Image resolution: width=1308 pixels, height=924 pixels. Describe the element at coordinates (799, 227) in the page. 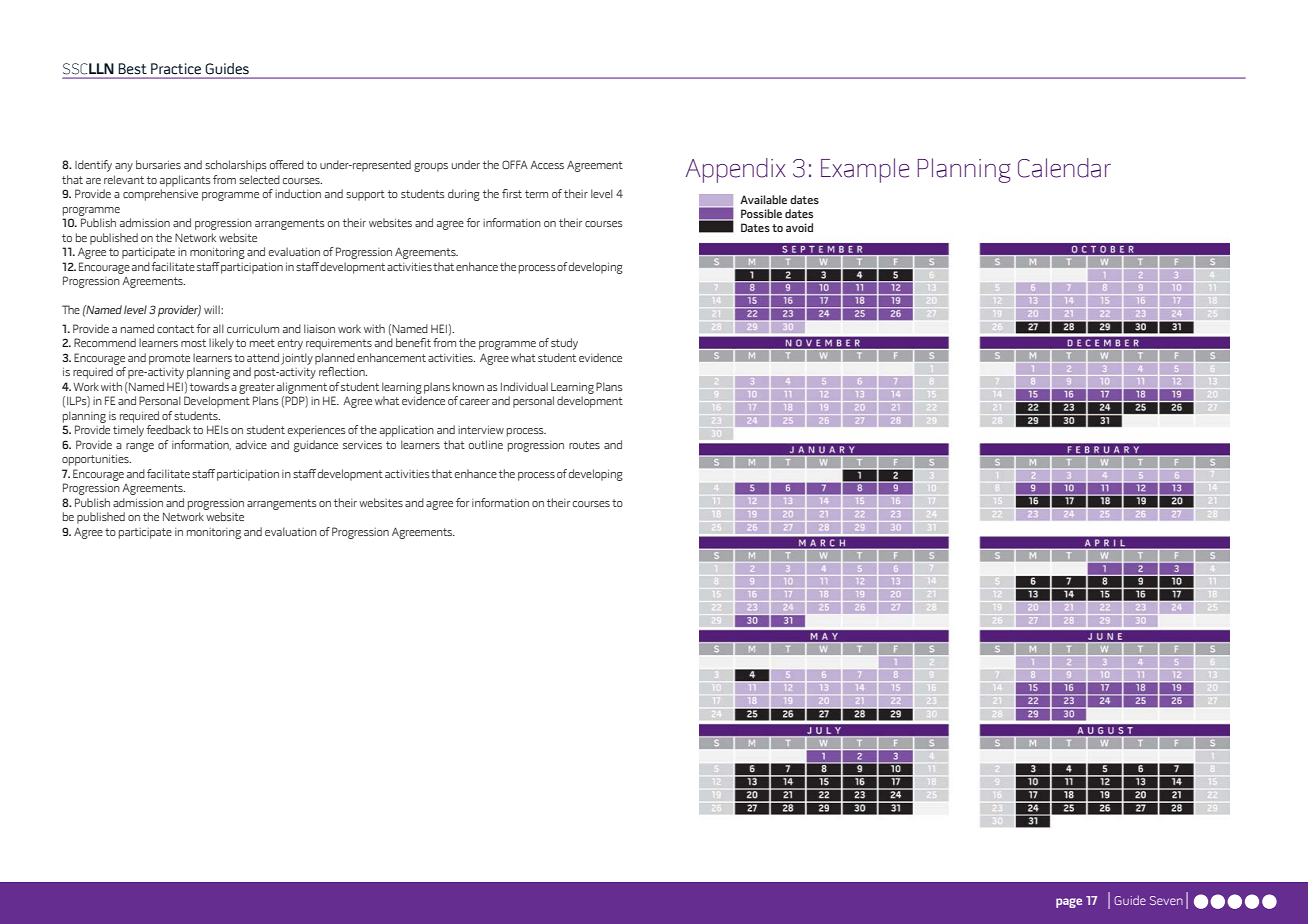

I see `avoid` at that location.
